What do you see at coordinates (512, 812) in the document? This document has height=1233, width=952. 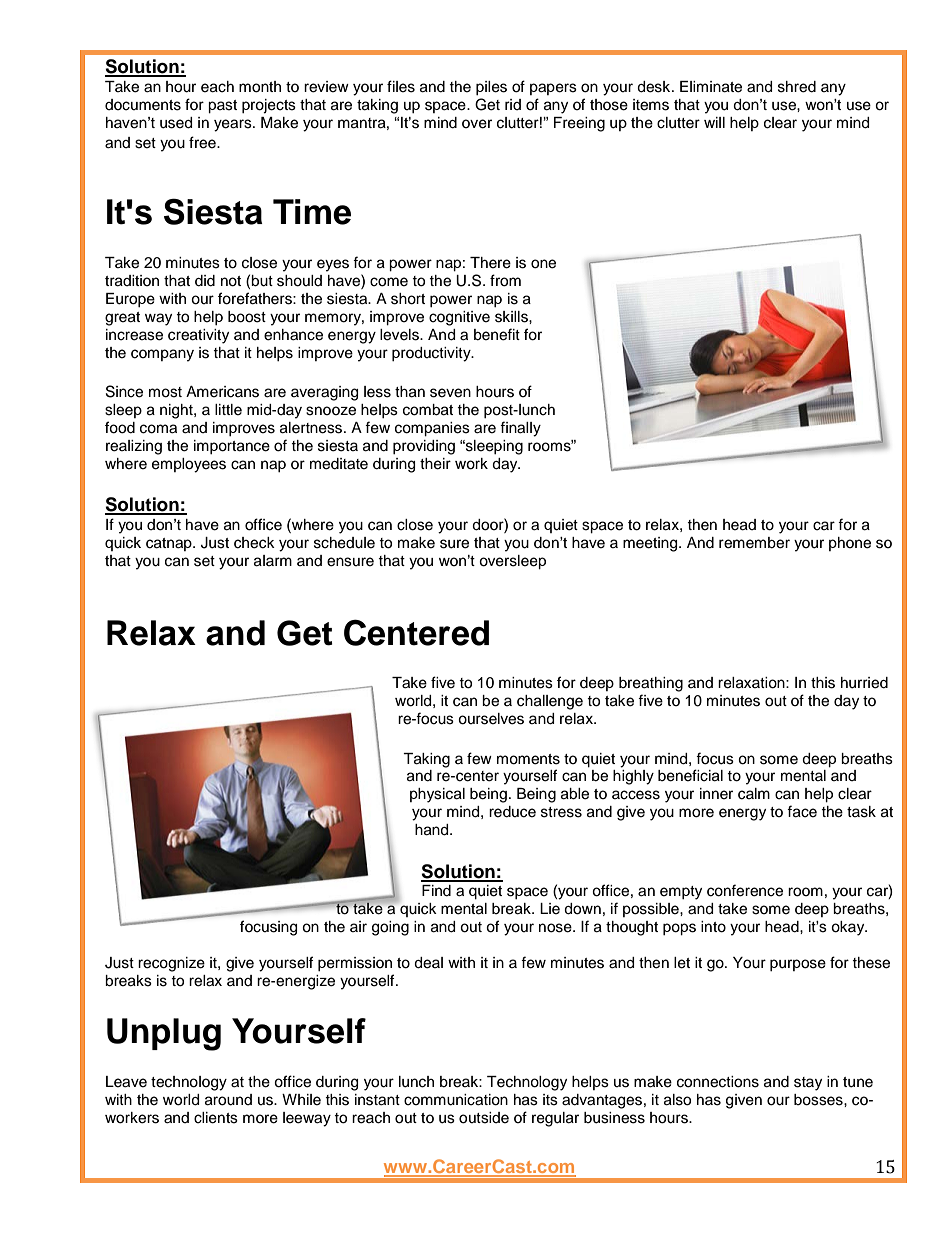 I see `reduce` at bounding box center [512, 812].
